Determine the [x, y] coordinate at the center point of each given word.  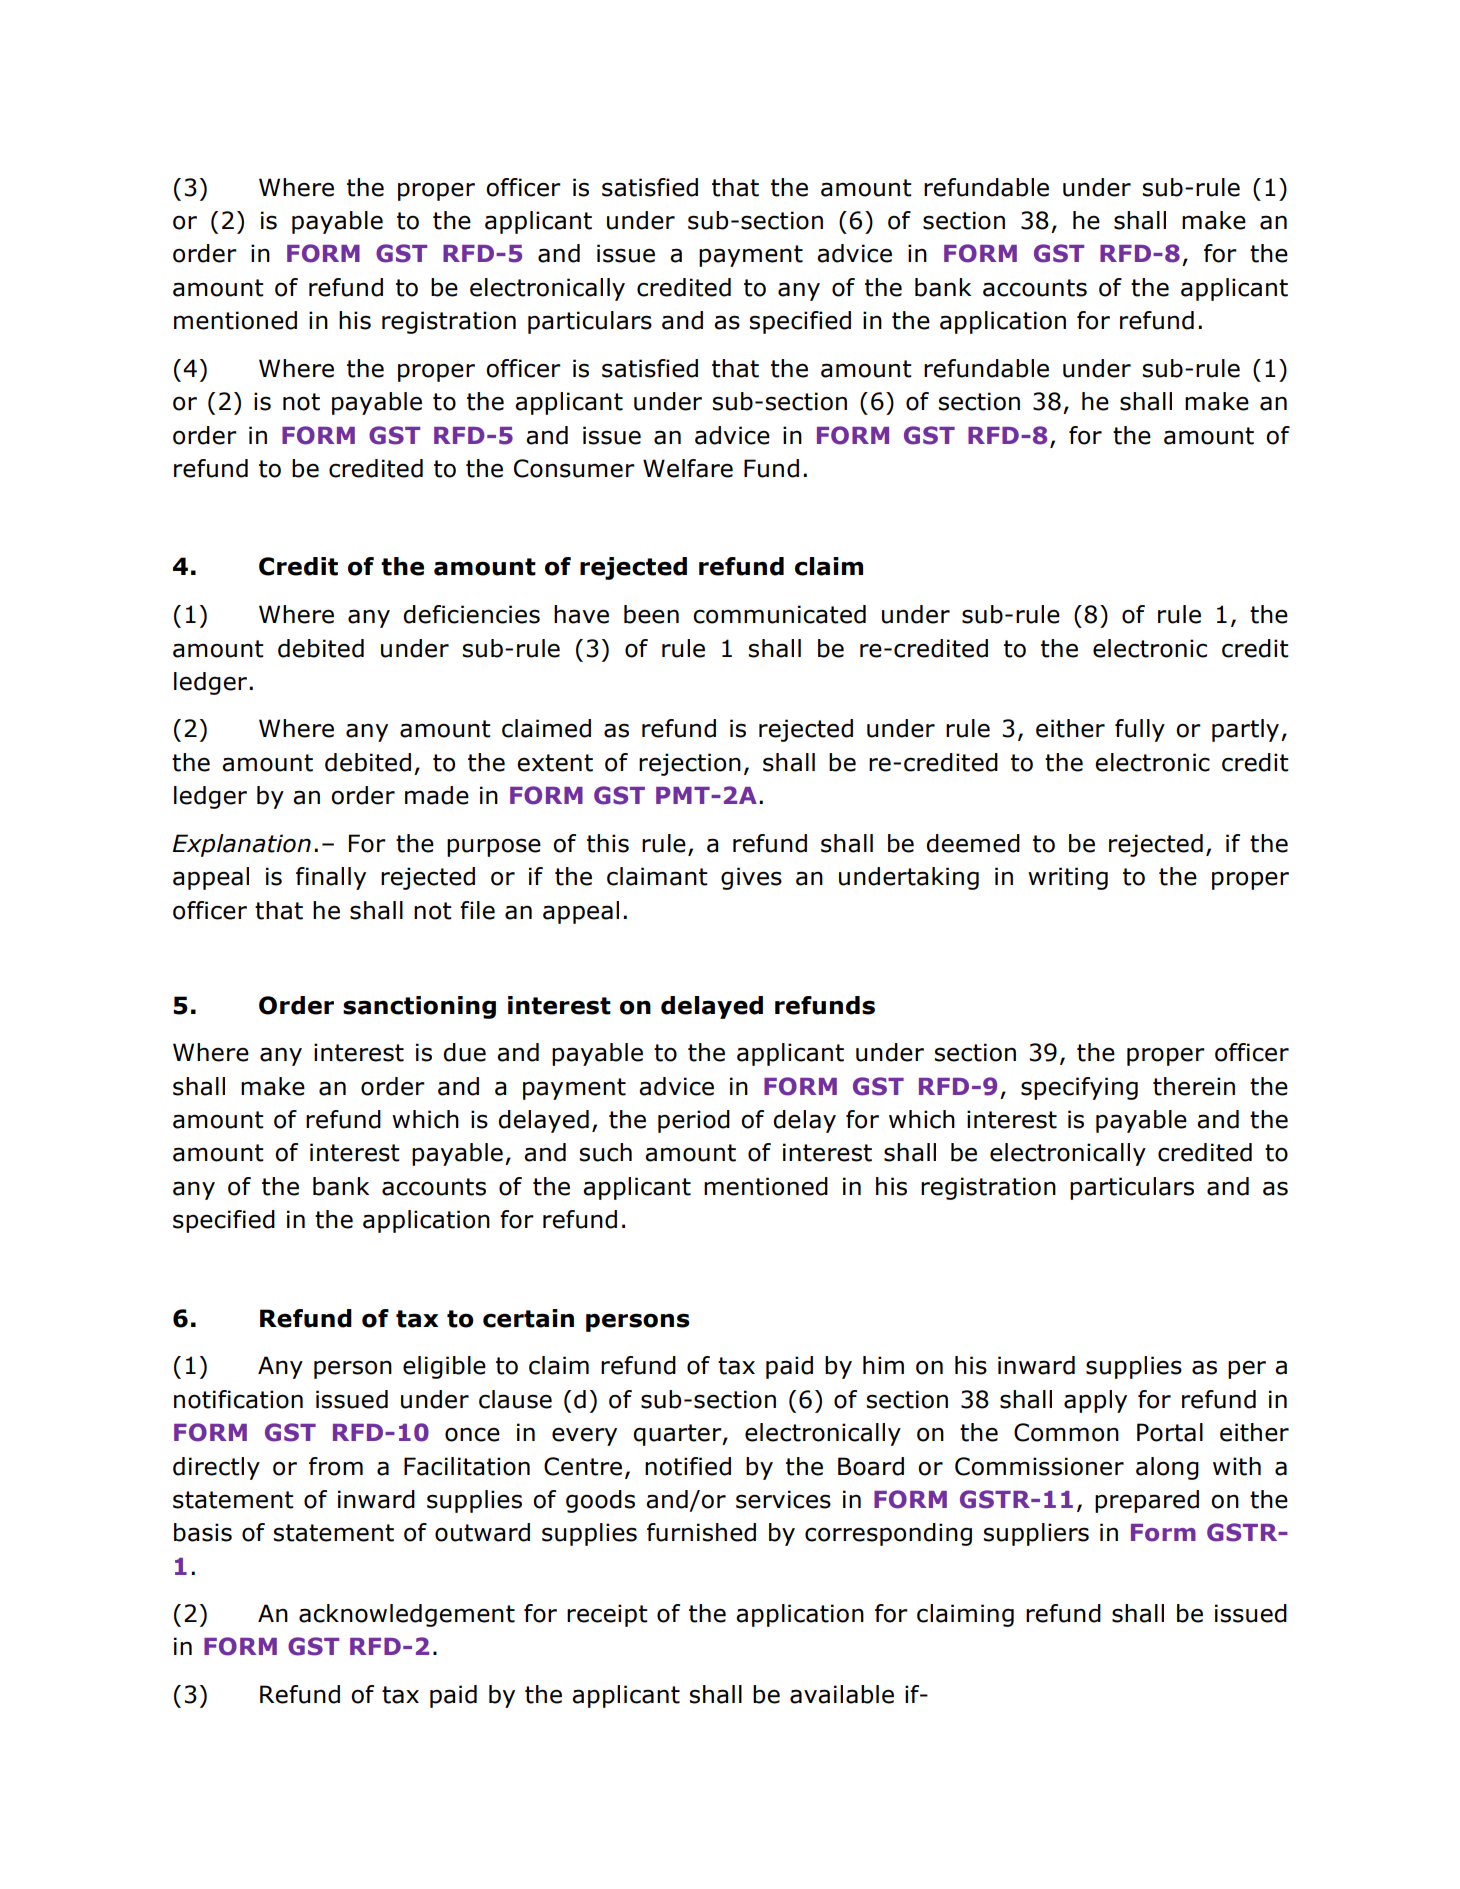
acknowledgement [407, 1615]
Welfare [688, 468]
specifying [1079, 1088]
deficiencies [471, 614]
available [842, 1694]
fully [1140, 730]
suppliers [1036, 1534]
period [694, 1121]
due [464, 1052]
